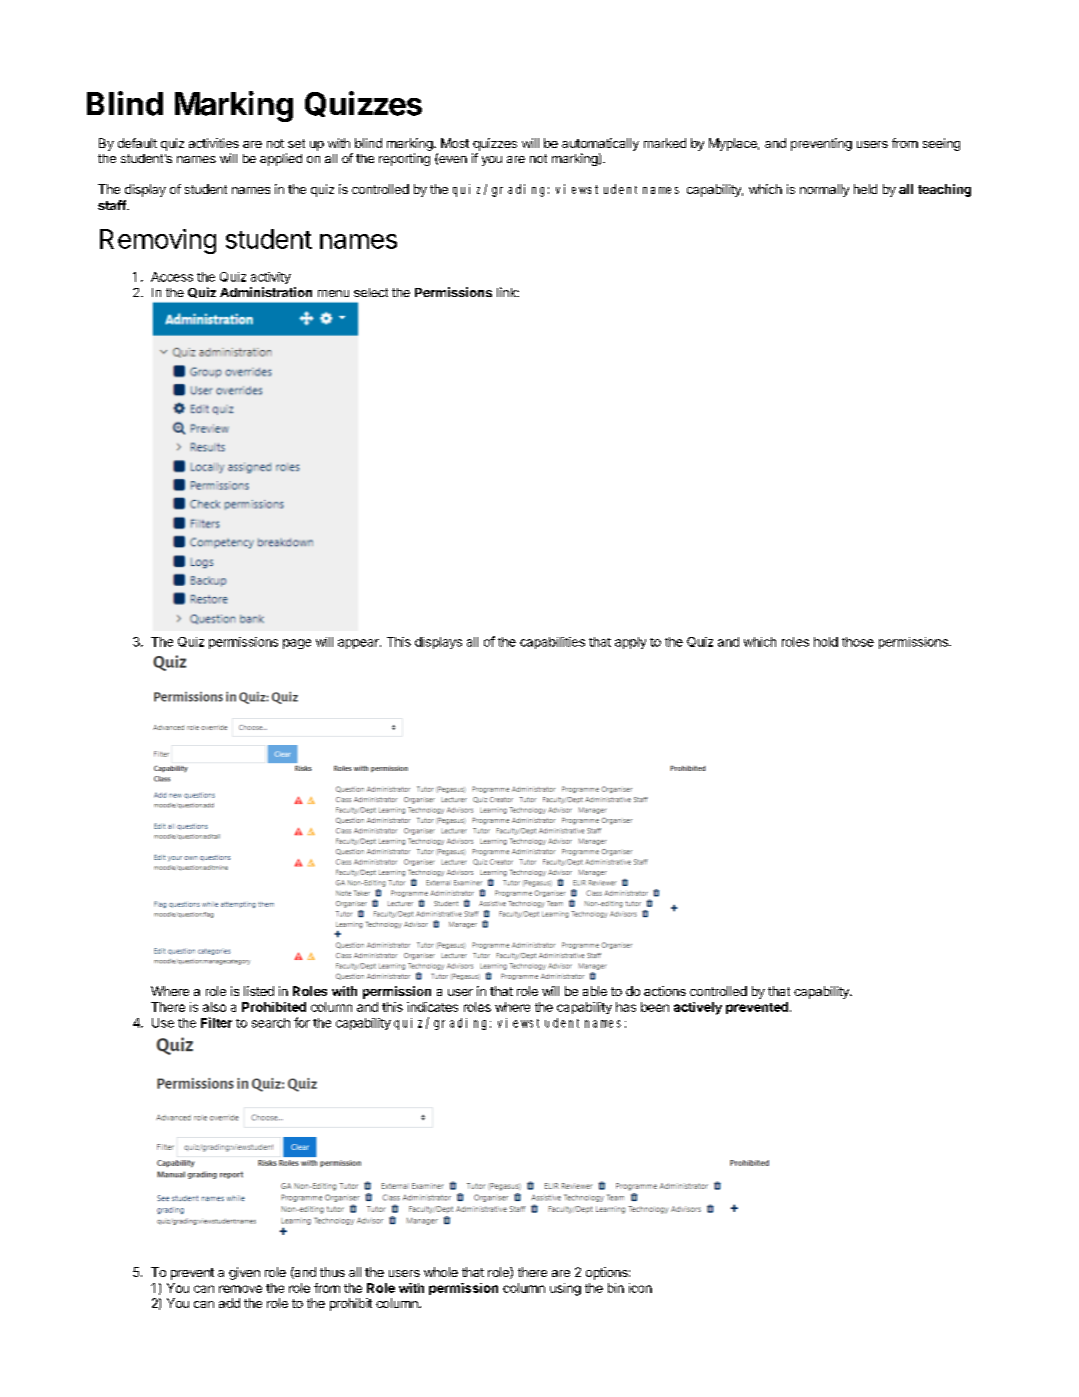 The image size is (1079, 1397). What do you see at coordinates (824, 190) in the screenshot?
I see `normally` at bounding box center [824, 190].
